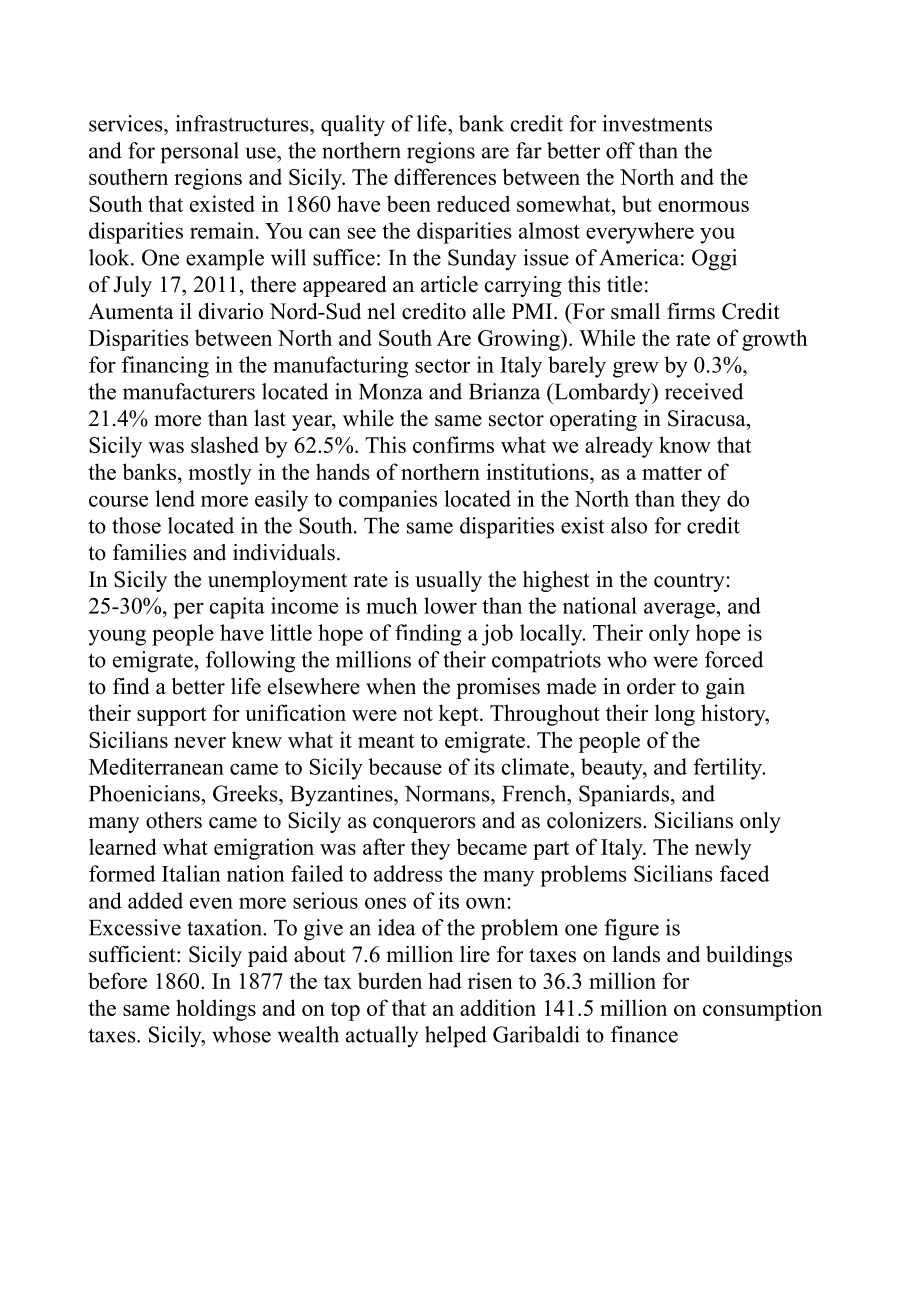 The image size is (924, 1308). Describe the element at coordinates (657, 123) in the image. I see `investments` at that location.
